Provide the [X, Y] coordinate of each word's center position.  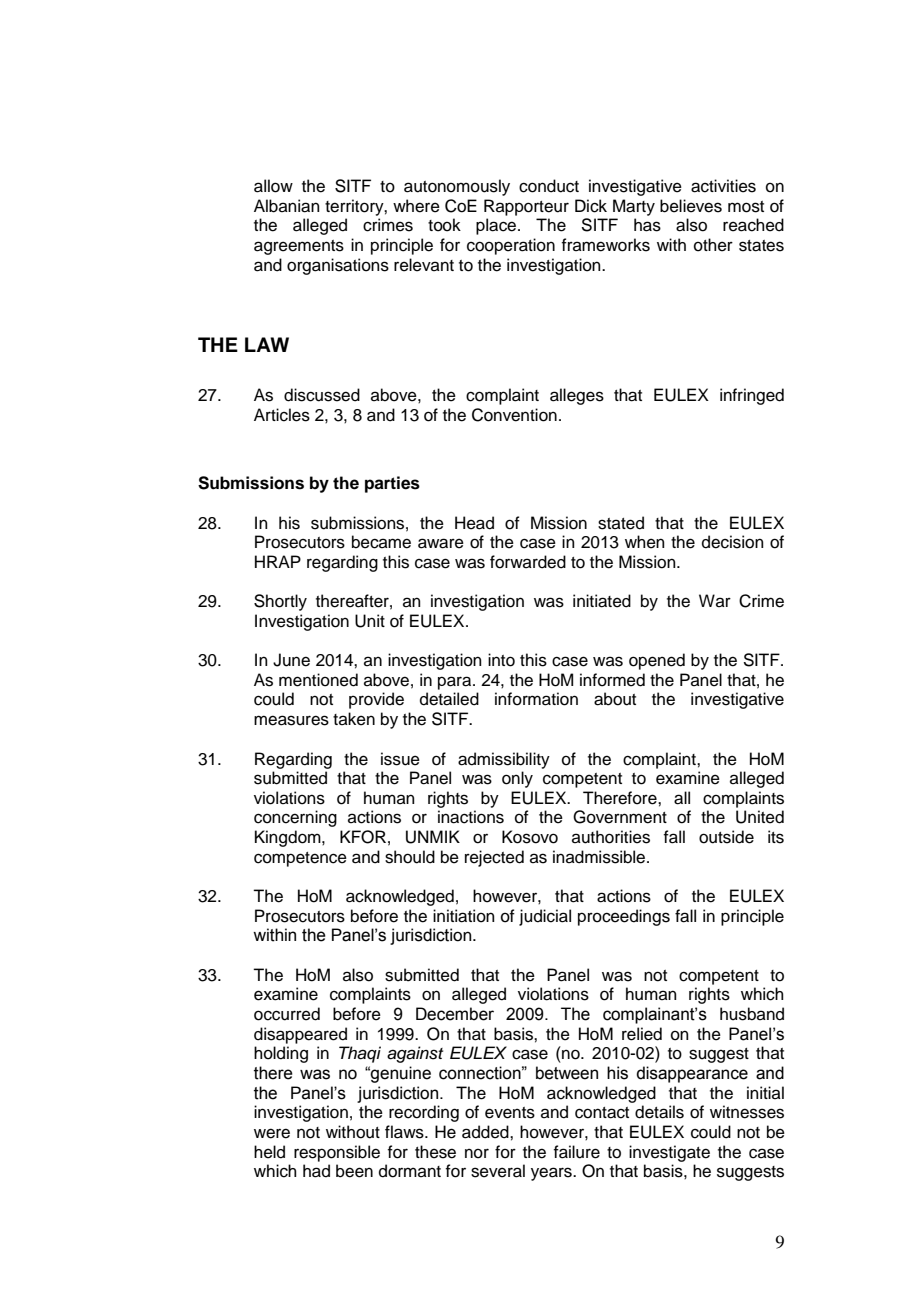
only [517, 779]
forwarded [528, 562]
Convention [514, 415]
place [497, 226]
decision [733, 542]
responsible [337, 1153]
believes [691, 206]
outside [726, 837]
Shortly [280, 602]
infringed [752, 396]
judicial [545, 917]
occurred [287, 1014]
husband [752, 1014]
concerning [295, 818]
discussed [322, 395]
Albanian [287, 206]
